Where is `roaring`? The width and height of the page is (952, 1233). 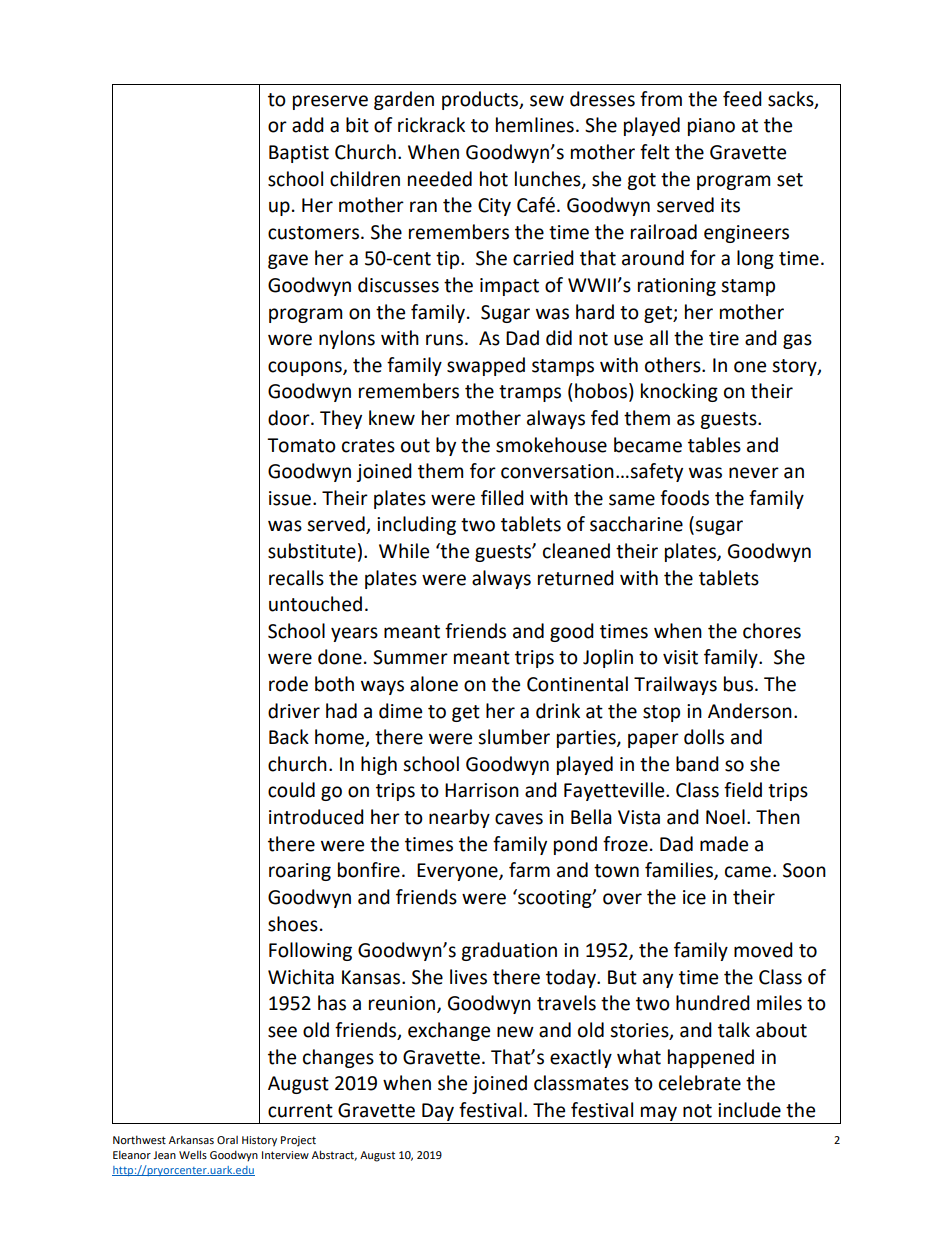
roaring is located at coordinates (300, 872).
